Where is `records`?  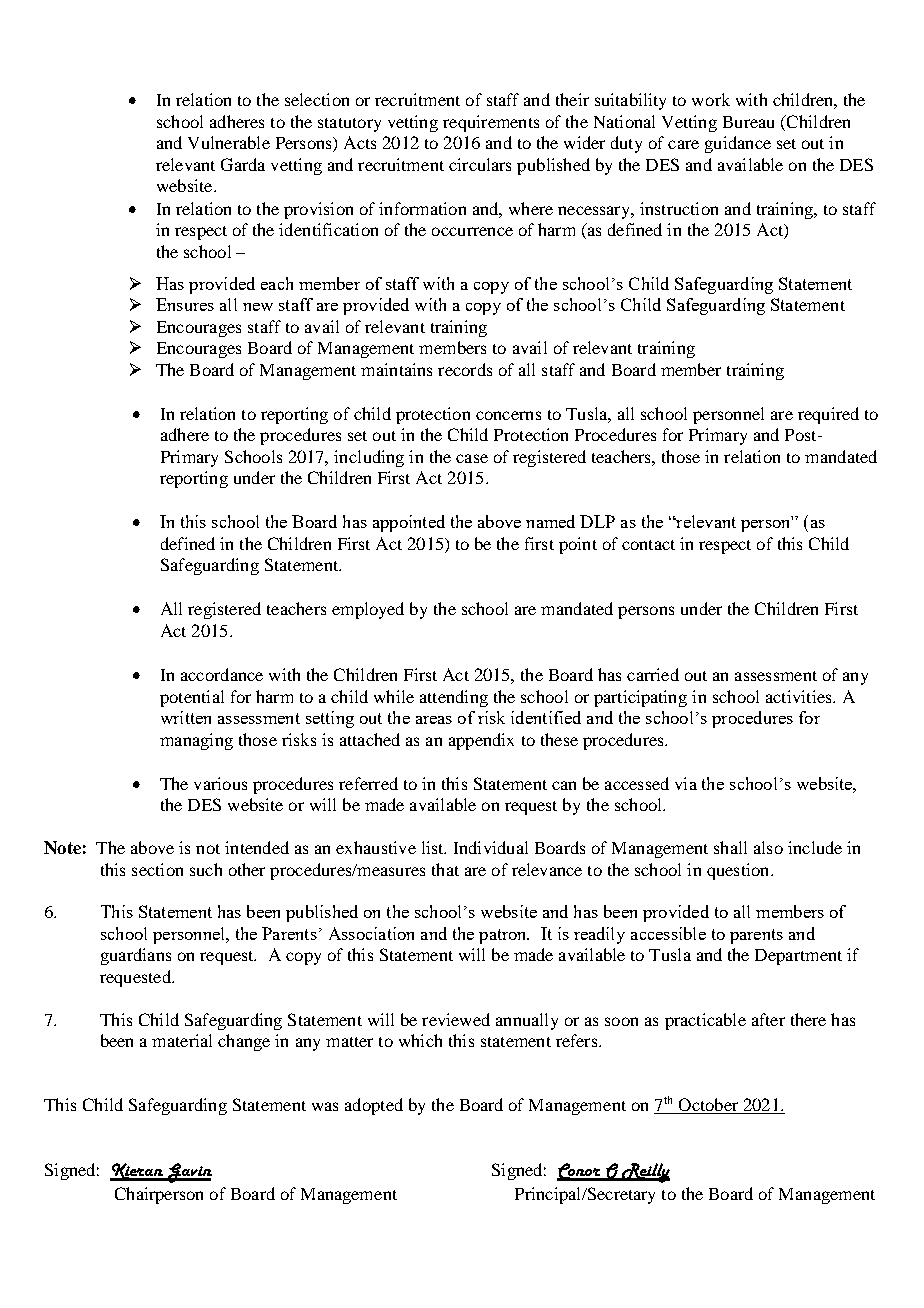
records is located at coordinates (465, 369).
